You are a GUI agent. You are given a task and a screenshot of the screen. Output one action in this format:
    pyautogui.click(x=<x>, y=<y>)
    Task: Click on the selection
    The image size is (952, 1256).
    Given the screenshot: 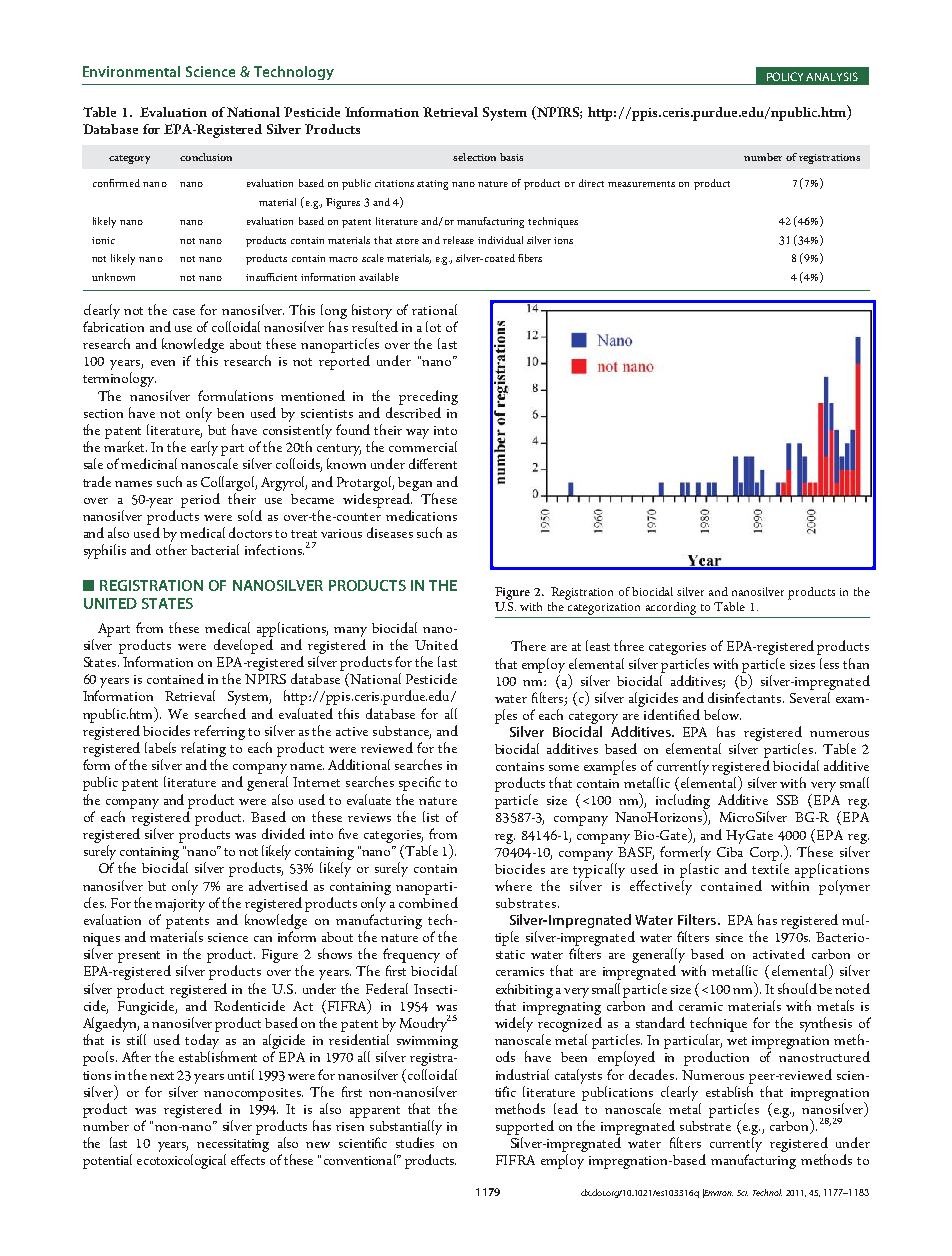 What is the action you would take?
    pyautogui.click(x=474, y=157)
